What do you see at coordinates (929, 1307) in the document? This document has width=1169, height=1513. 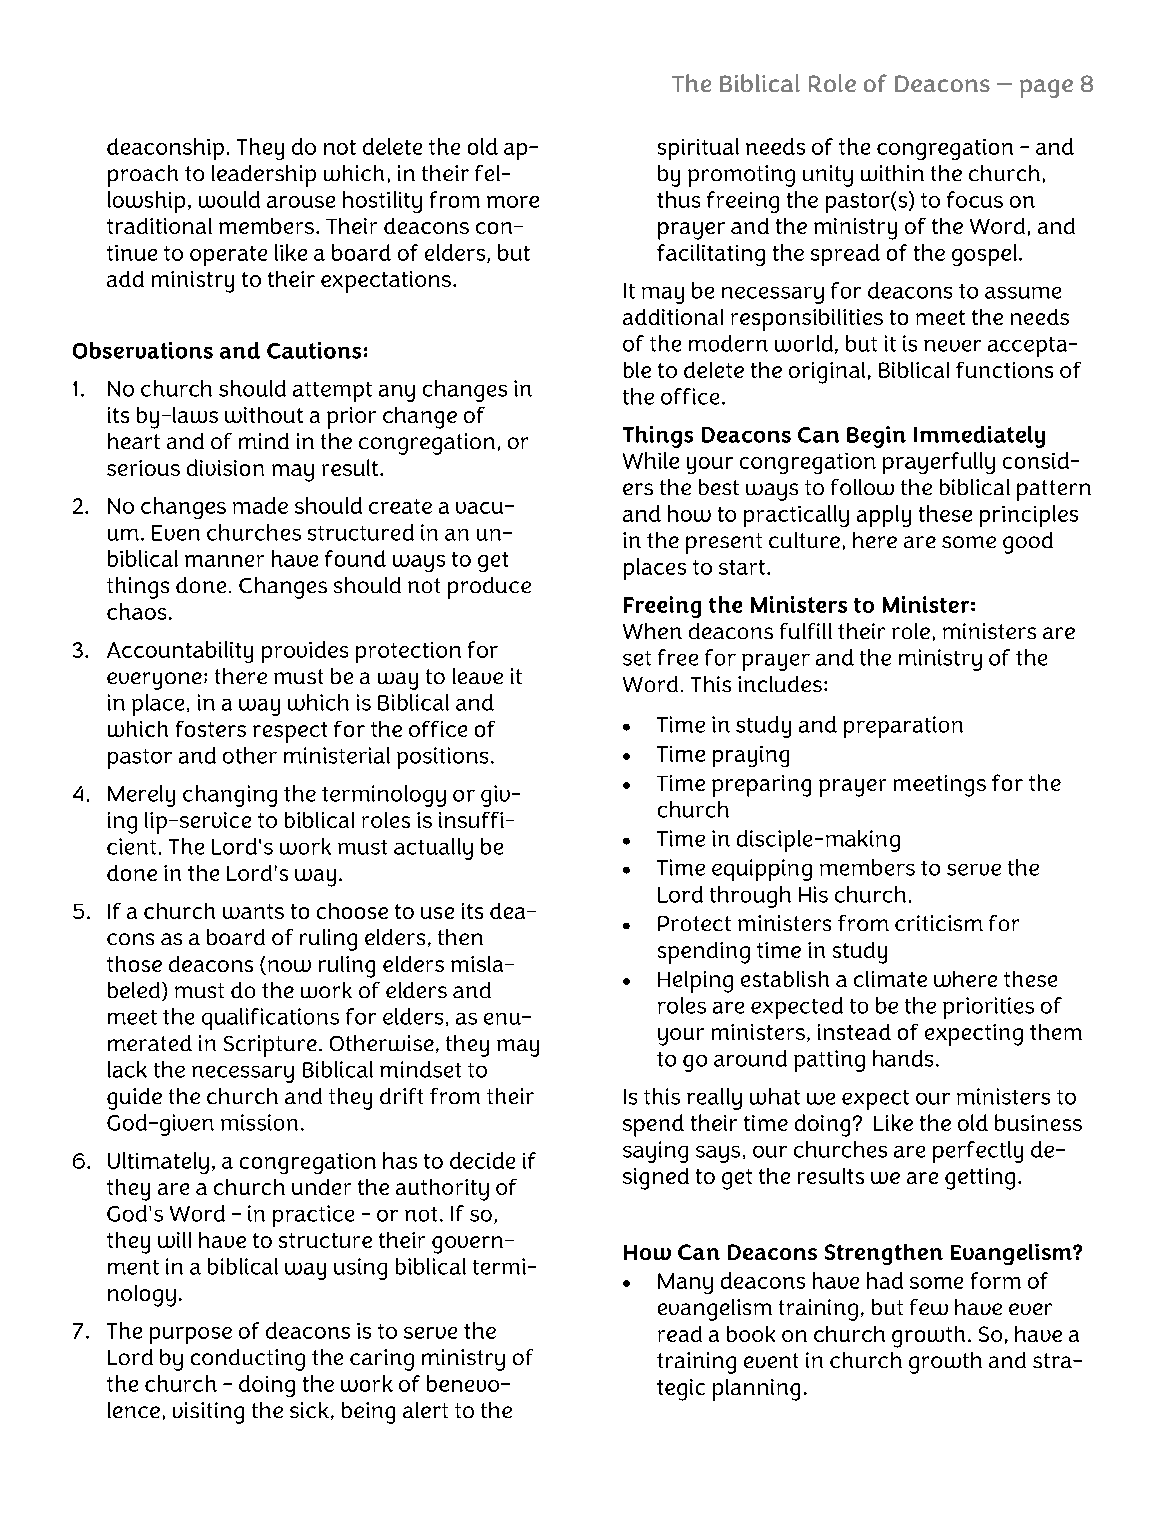 I see `few` at bounding box center [929, 1307].
